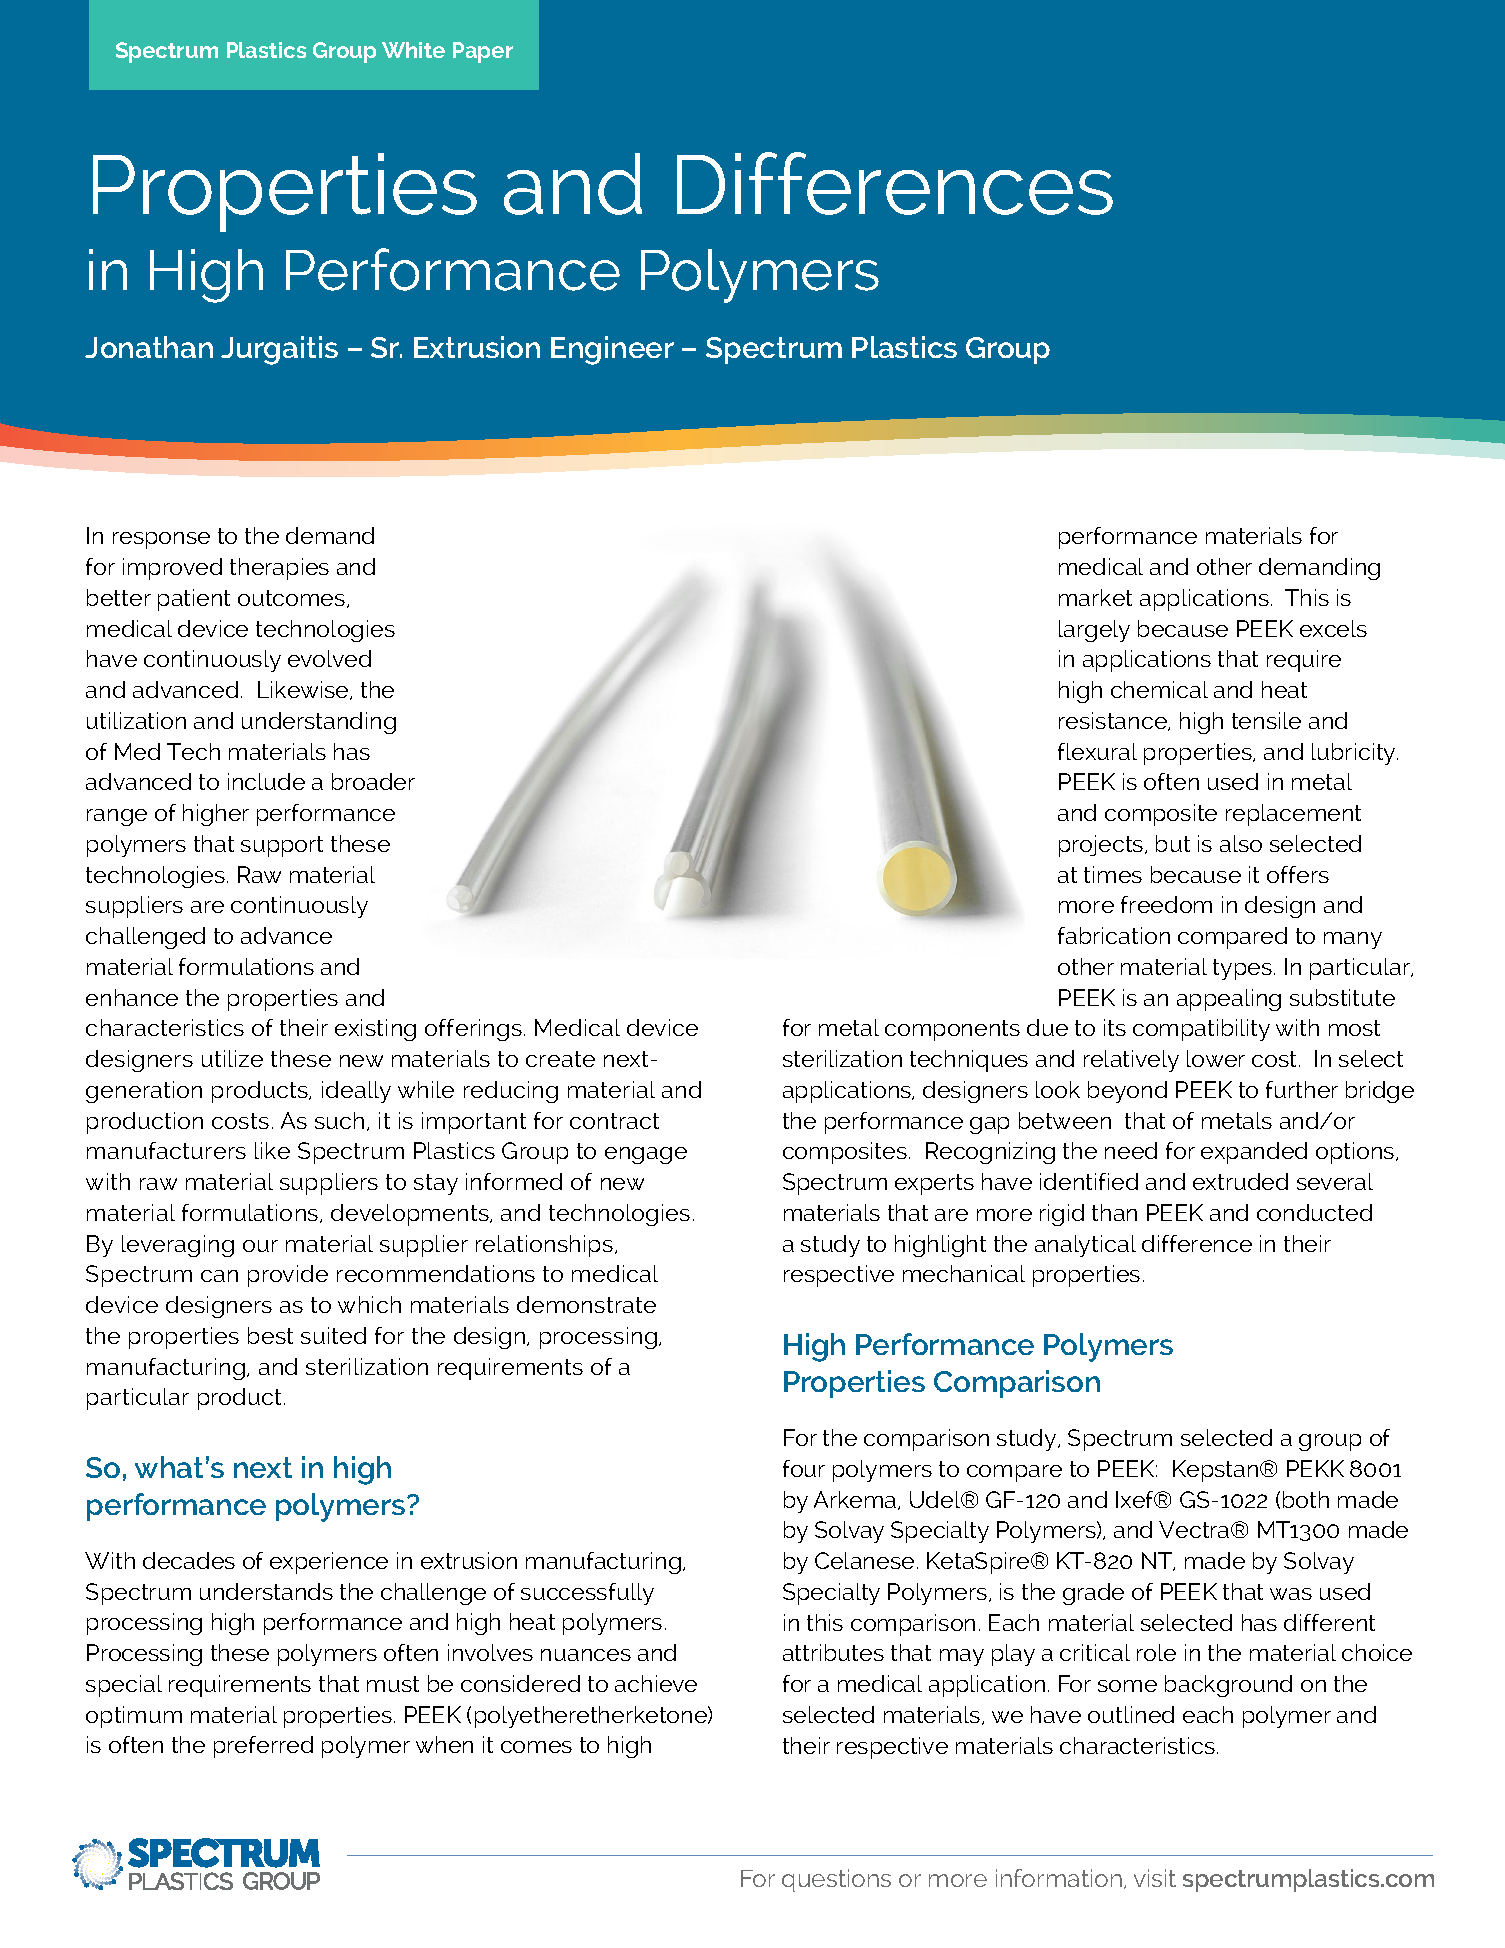  Describe the element at coordinates (483, 52) in the screenshot. I see `Paper` at that location.
